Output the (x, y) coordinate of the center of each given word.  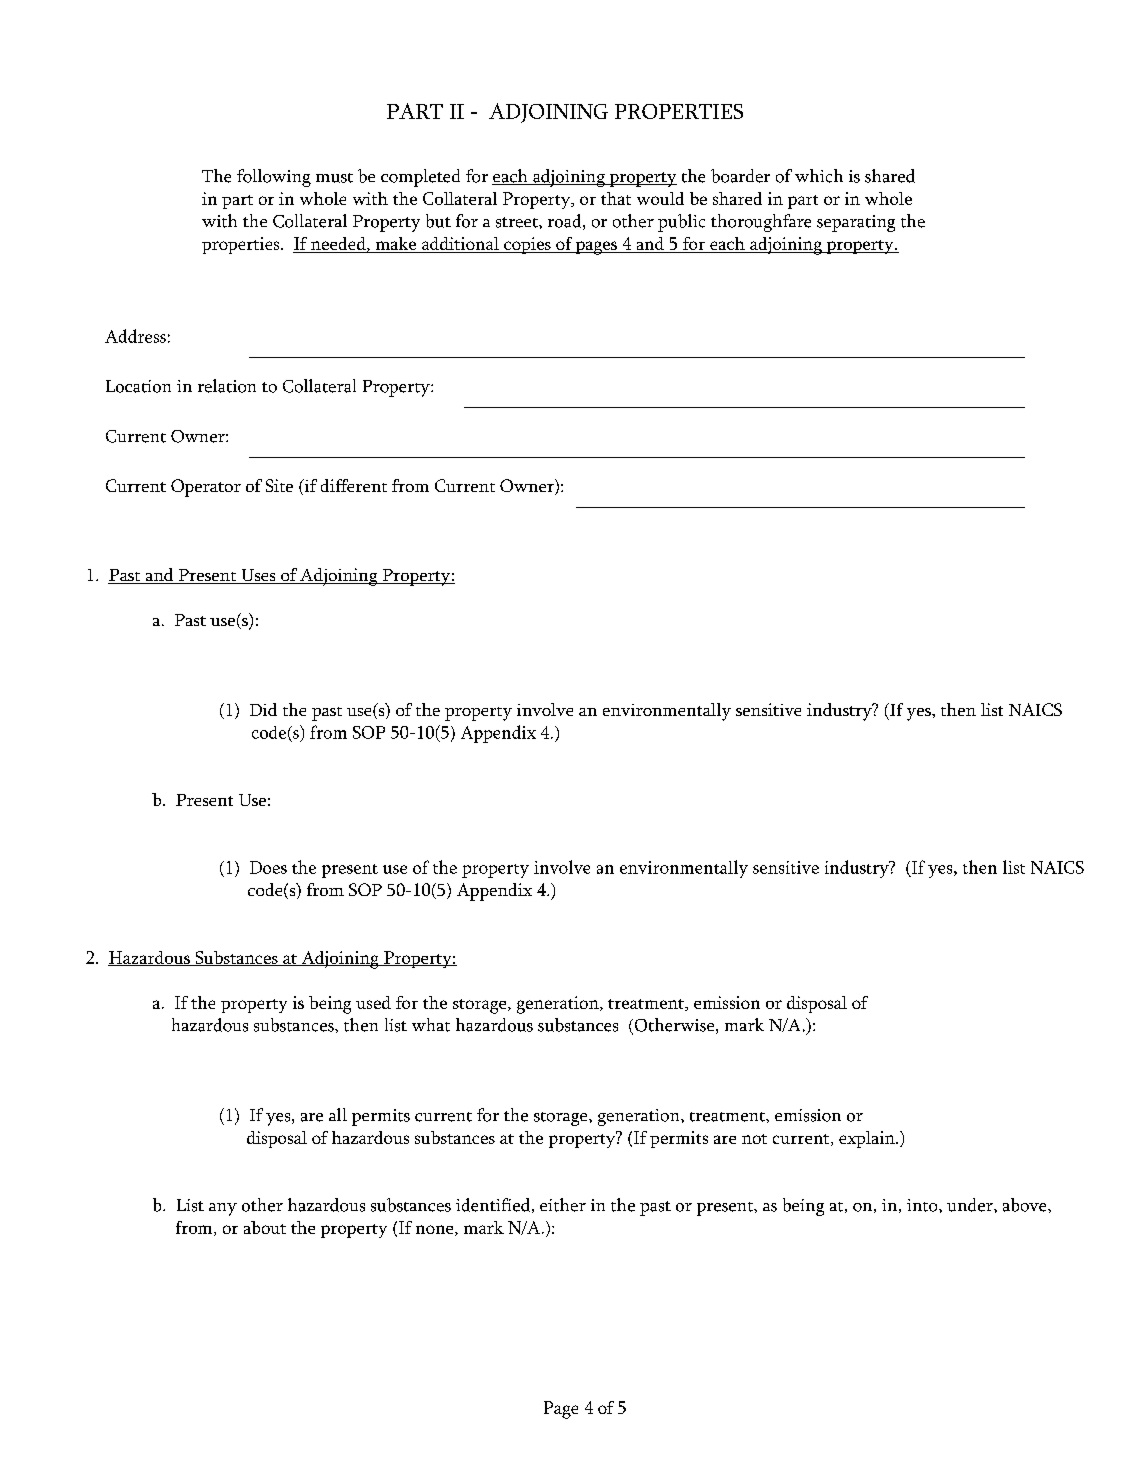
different (354, 485)
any (223, 1209)
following (274, 178)
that (616, 198)
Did (263, 709)
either (563, 1205)
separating (856, 223)
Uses (258, 576)
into (923, 1205)
